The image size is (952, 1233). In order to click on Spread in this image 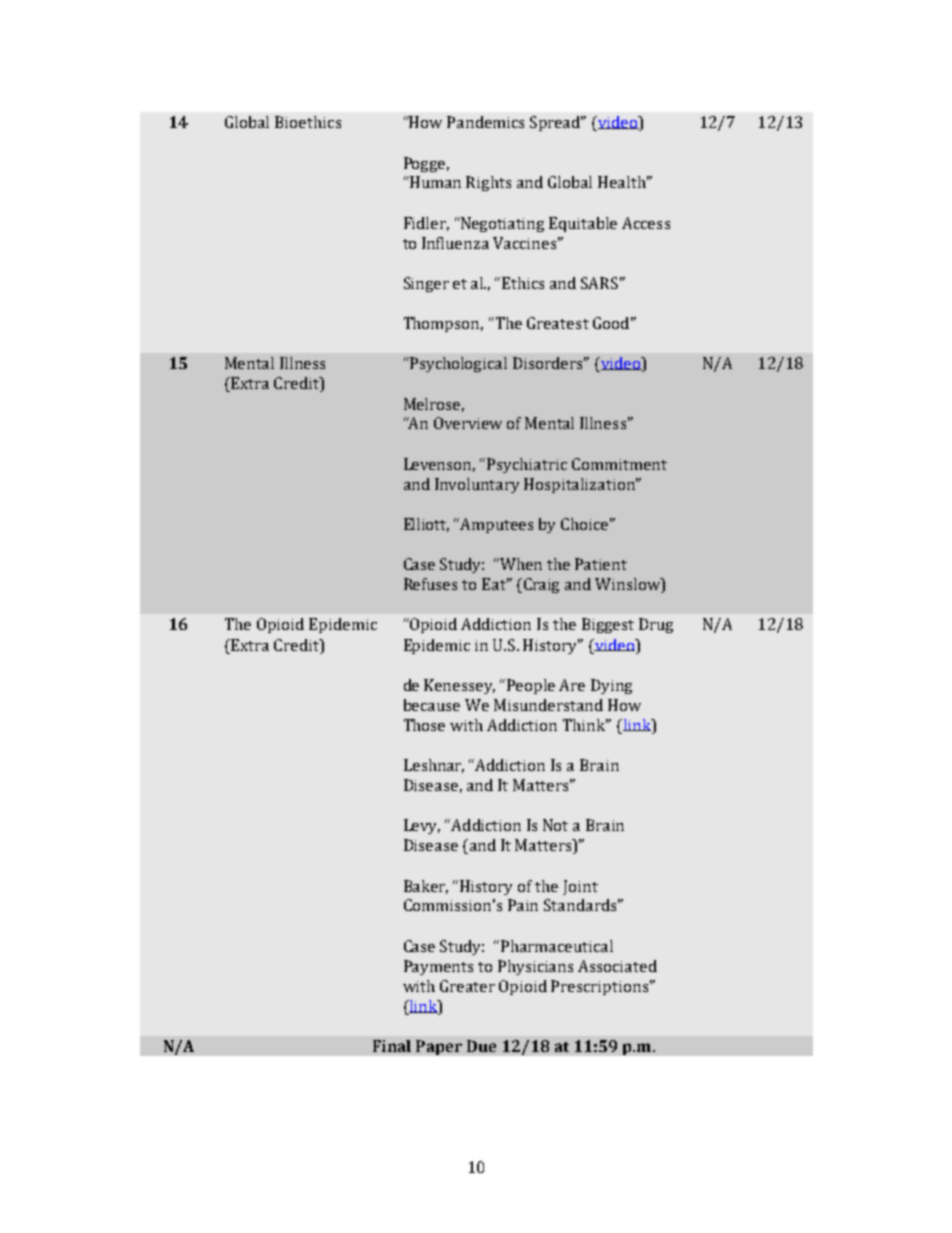, I will do `click(556, 123)`.
